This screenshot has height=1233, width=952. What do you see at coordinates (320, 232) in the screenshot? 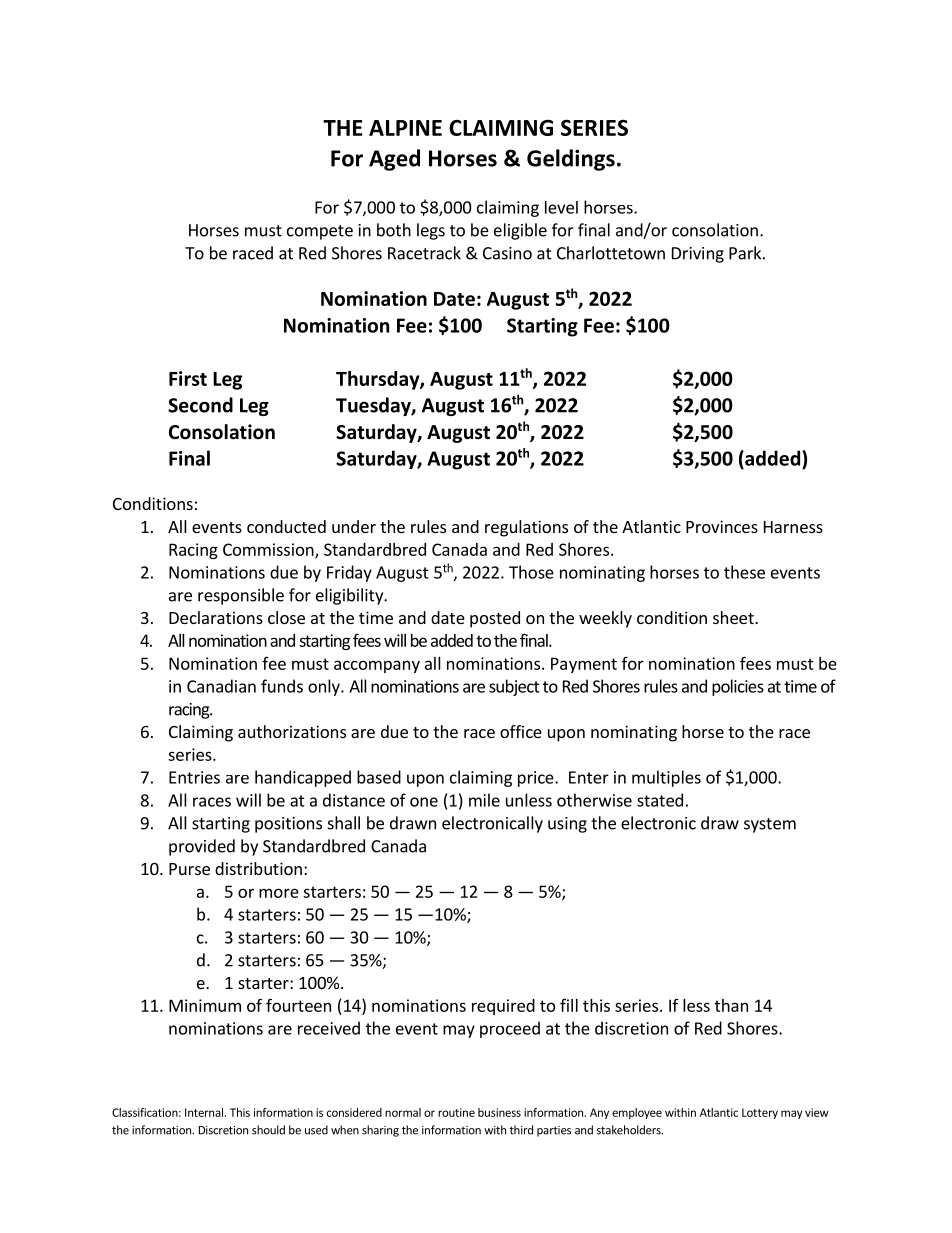
I see `compete` at bounding box center [320, 232].
